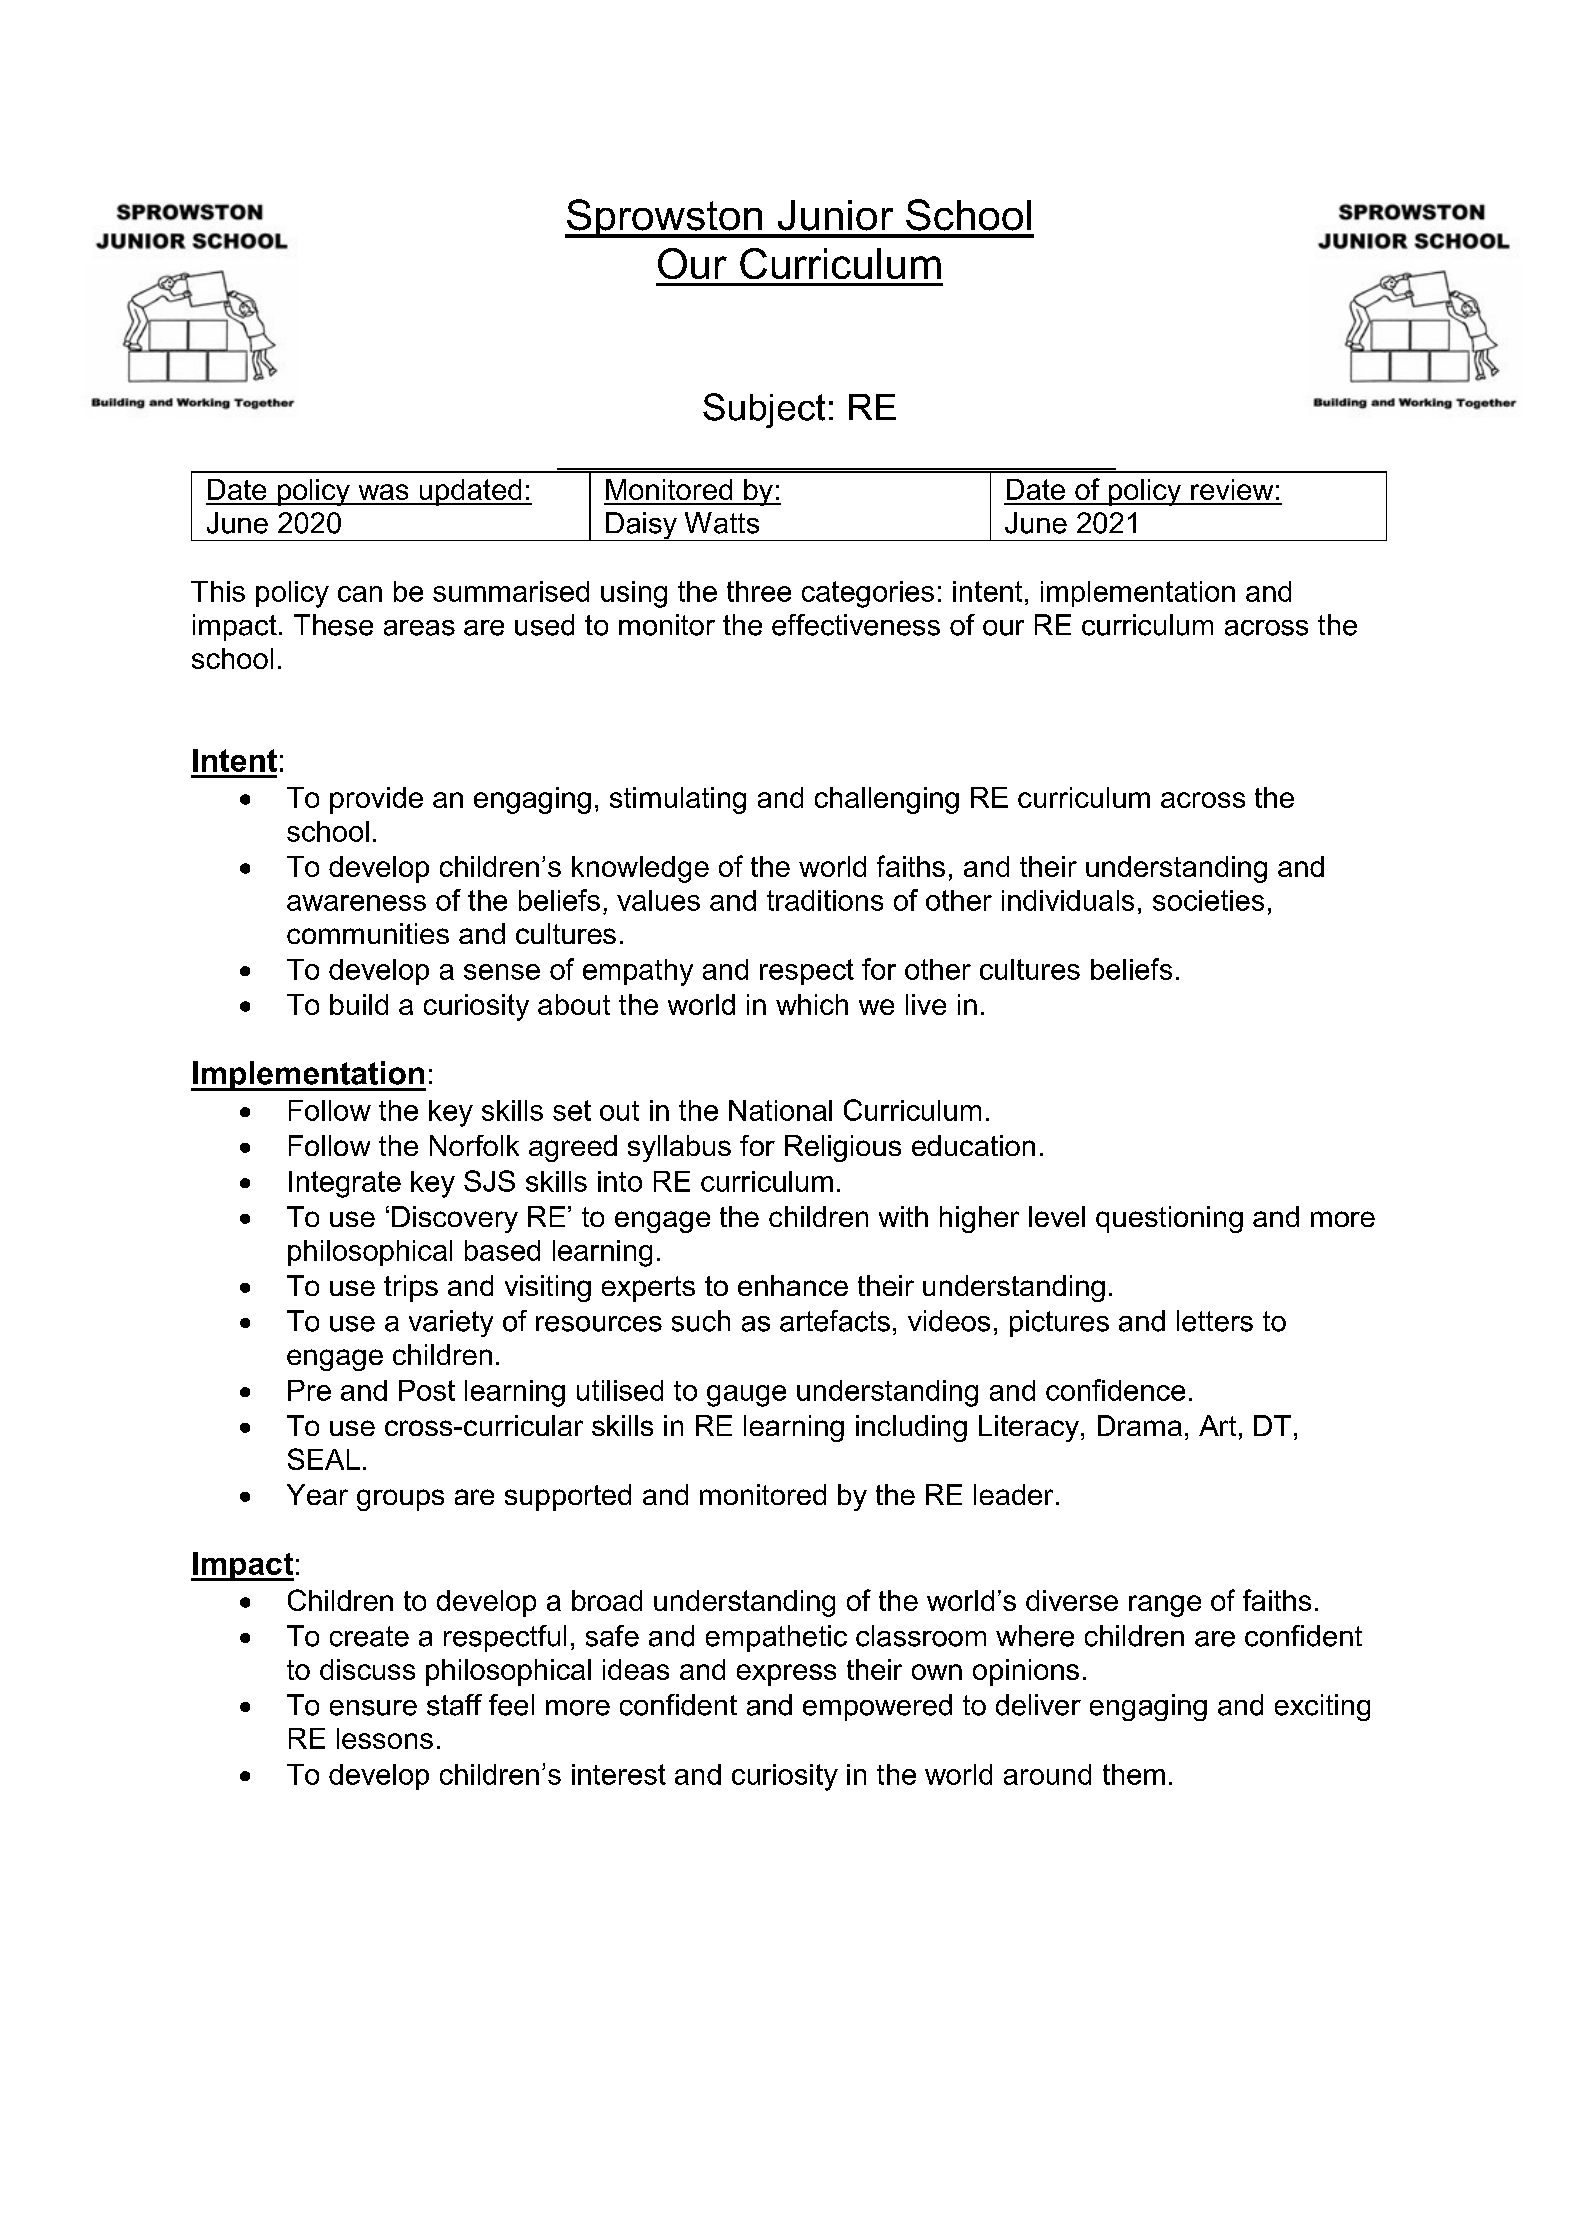 The image size is (1578, 2232). What do you see at coordinates (1208, 900) in the document?
I see `societies` at bounding box center [1208, 900].
